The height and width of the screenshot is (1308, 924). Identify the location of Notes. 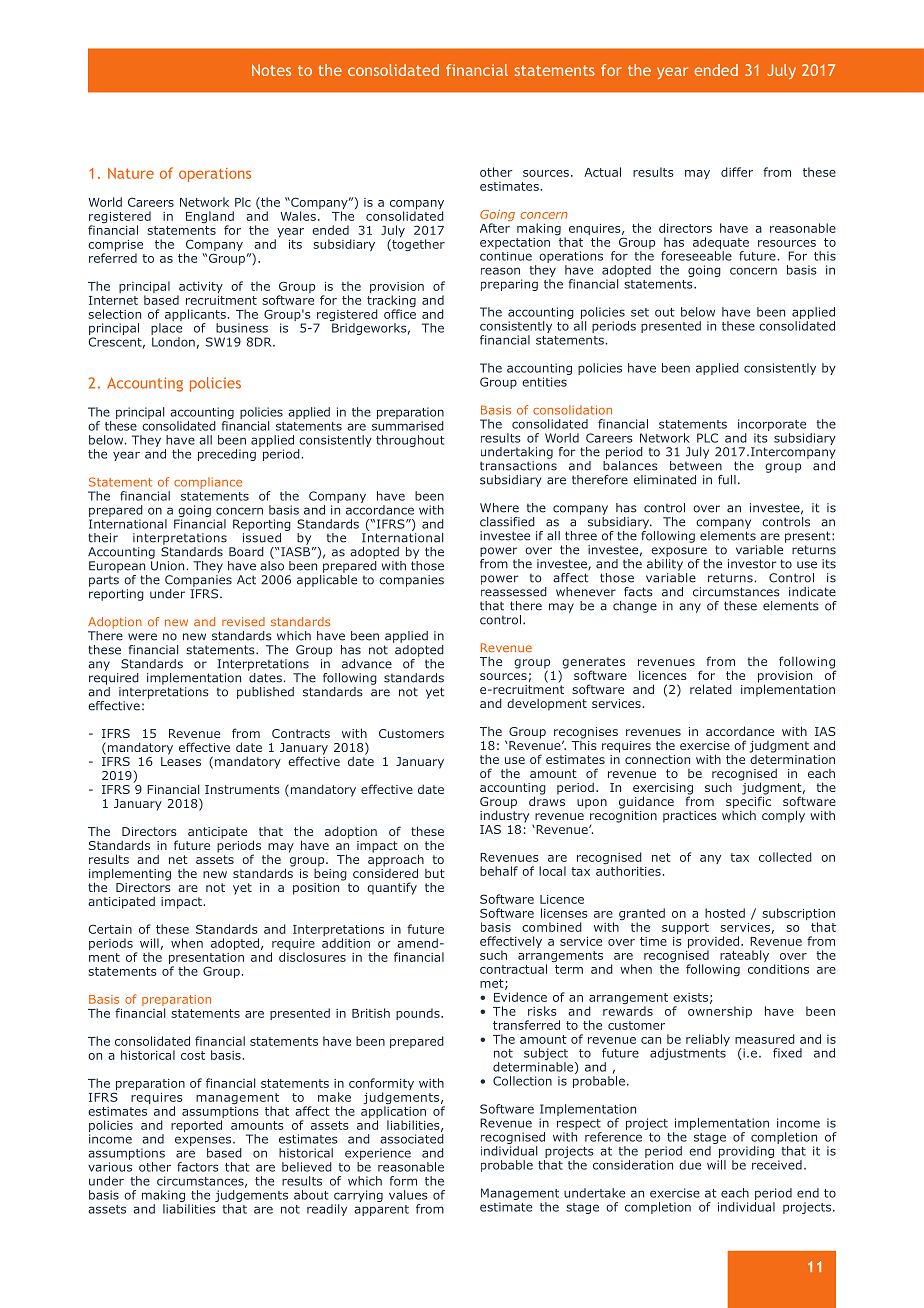
(271, 70).
